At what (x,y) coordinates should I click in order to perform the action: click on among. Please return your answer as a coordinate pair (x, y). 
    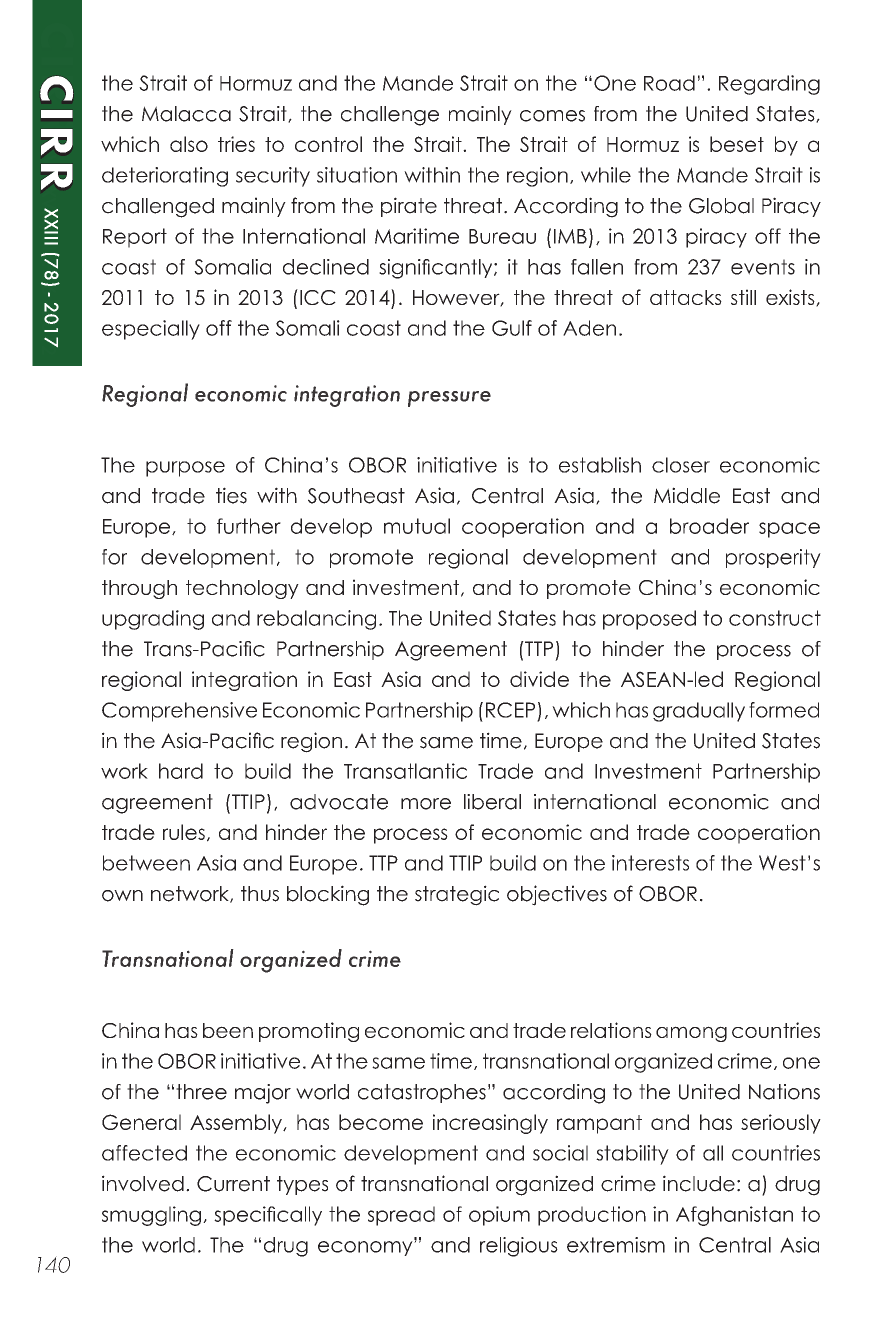
    Looking at the image, I should click on (691, 1034).
